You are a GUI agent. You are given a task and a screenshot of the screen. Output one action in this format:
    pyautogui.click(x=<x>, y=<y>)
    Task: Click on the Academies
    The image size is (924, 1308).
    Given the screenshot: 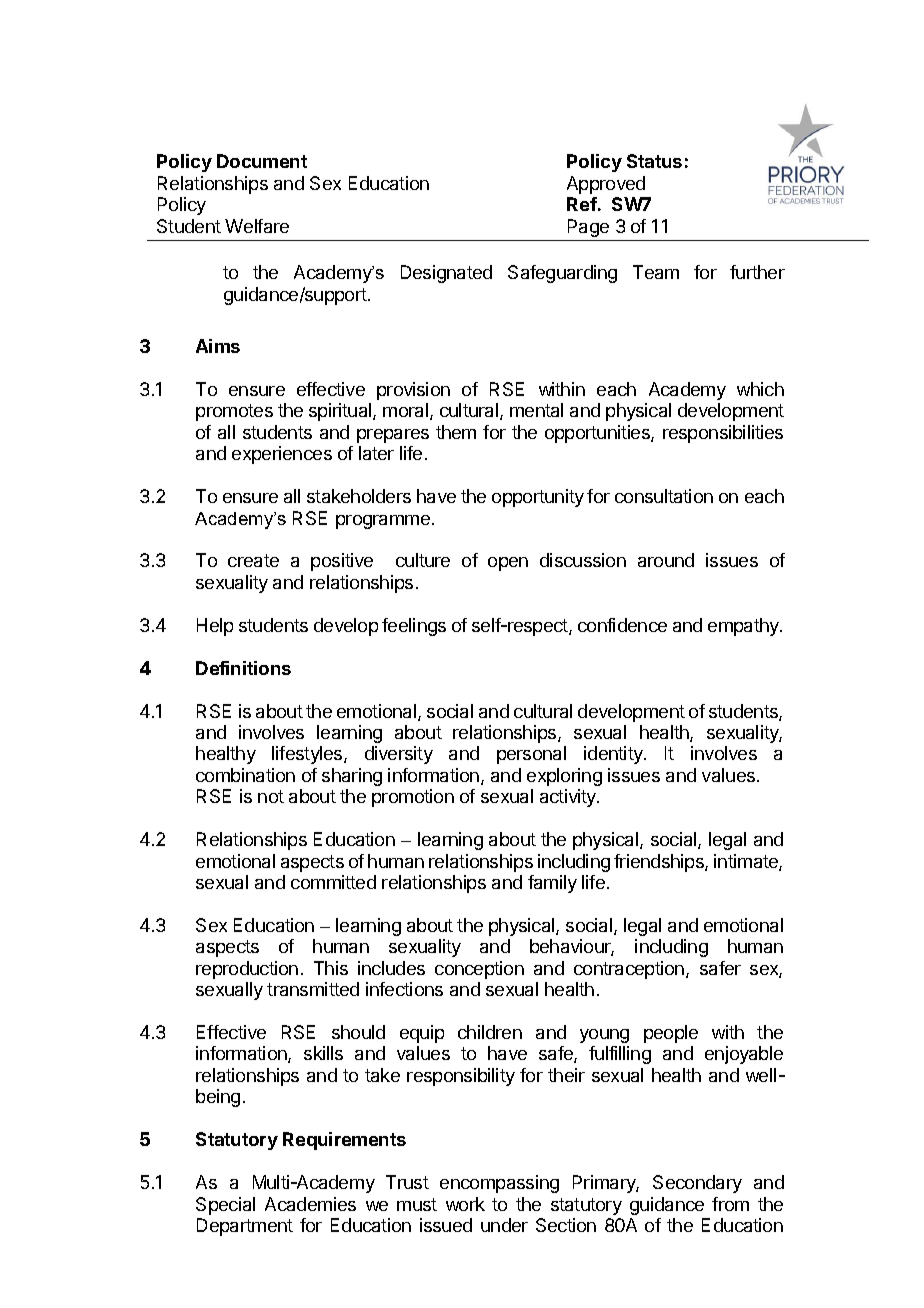 What is the action you would take?
    pyautogui.click(x=310, y=1204)
